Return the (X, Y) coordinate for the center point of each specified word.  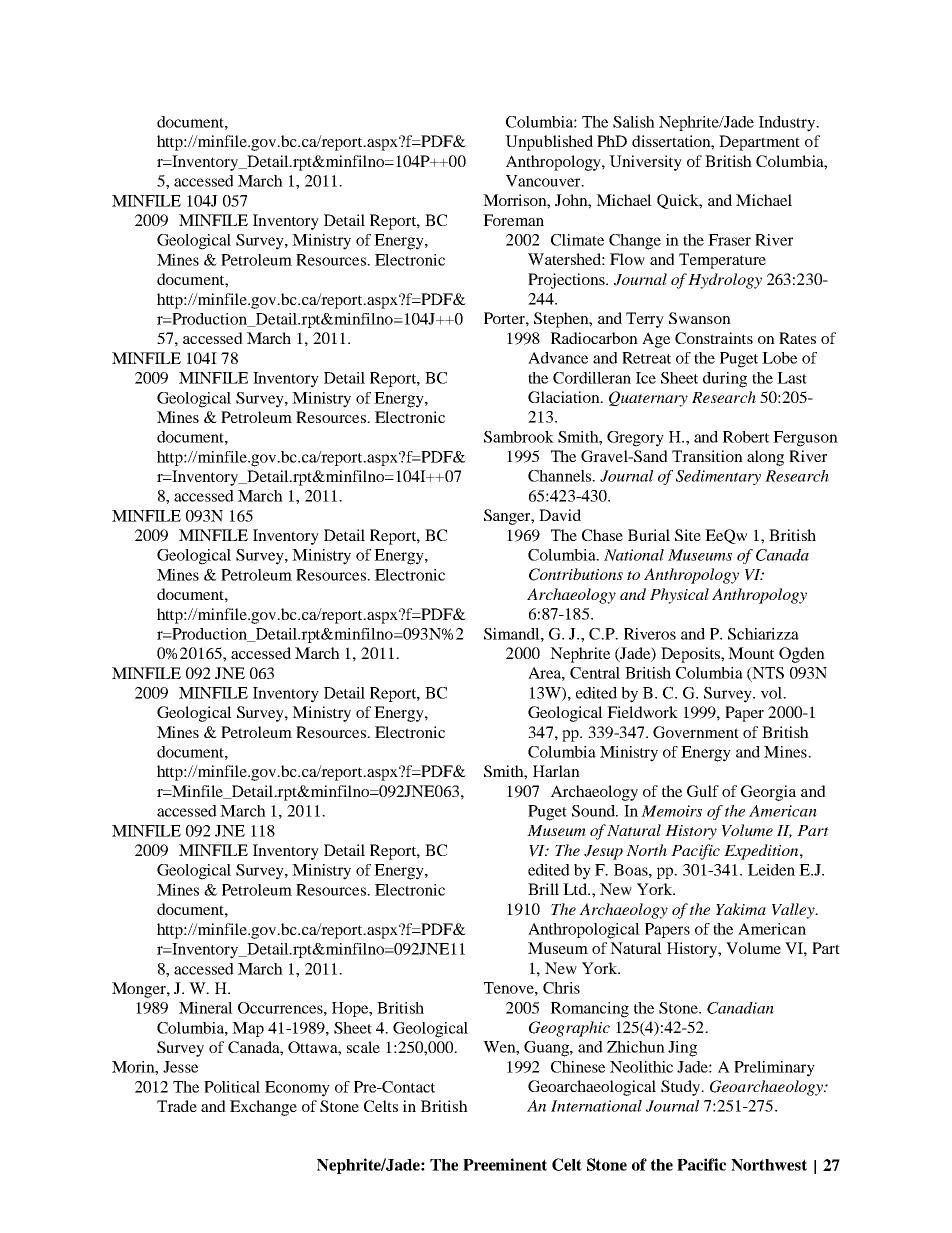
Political (232, 1087)
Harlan (556, 771)
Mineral (206, 1008)
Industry (788, 124)
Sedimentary (718, 477)
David (560, 515)
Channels (561, 476)
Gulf (703, 791)
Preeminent (505, 1164)
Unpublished (549, 143)
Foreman (513, 220)
